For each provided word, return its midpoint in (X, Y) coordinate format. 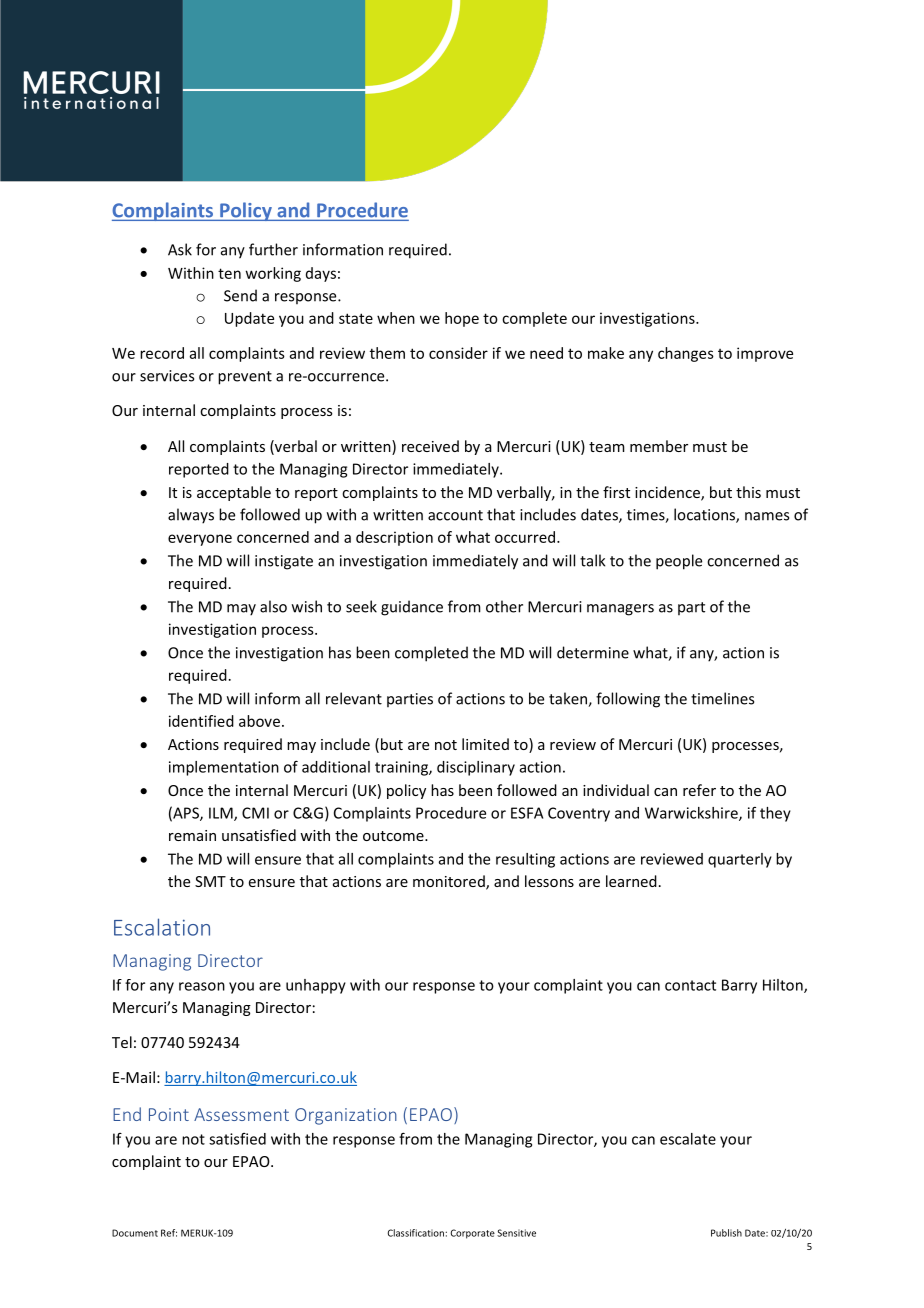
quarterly (740, 860)
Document (135, 1233)
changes (686, 354)
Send (240, 295)
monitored (450, 882)
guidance (412, 608)
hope (462, 319)
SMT (210, 881)
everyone (200, 540)
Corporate (473, 1234)
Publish (726, 1233)
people (679, 562)
